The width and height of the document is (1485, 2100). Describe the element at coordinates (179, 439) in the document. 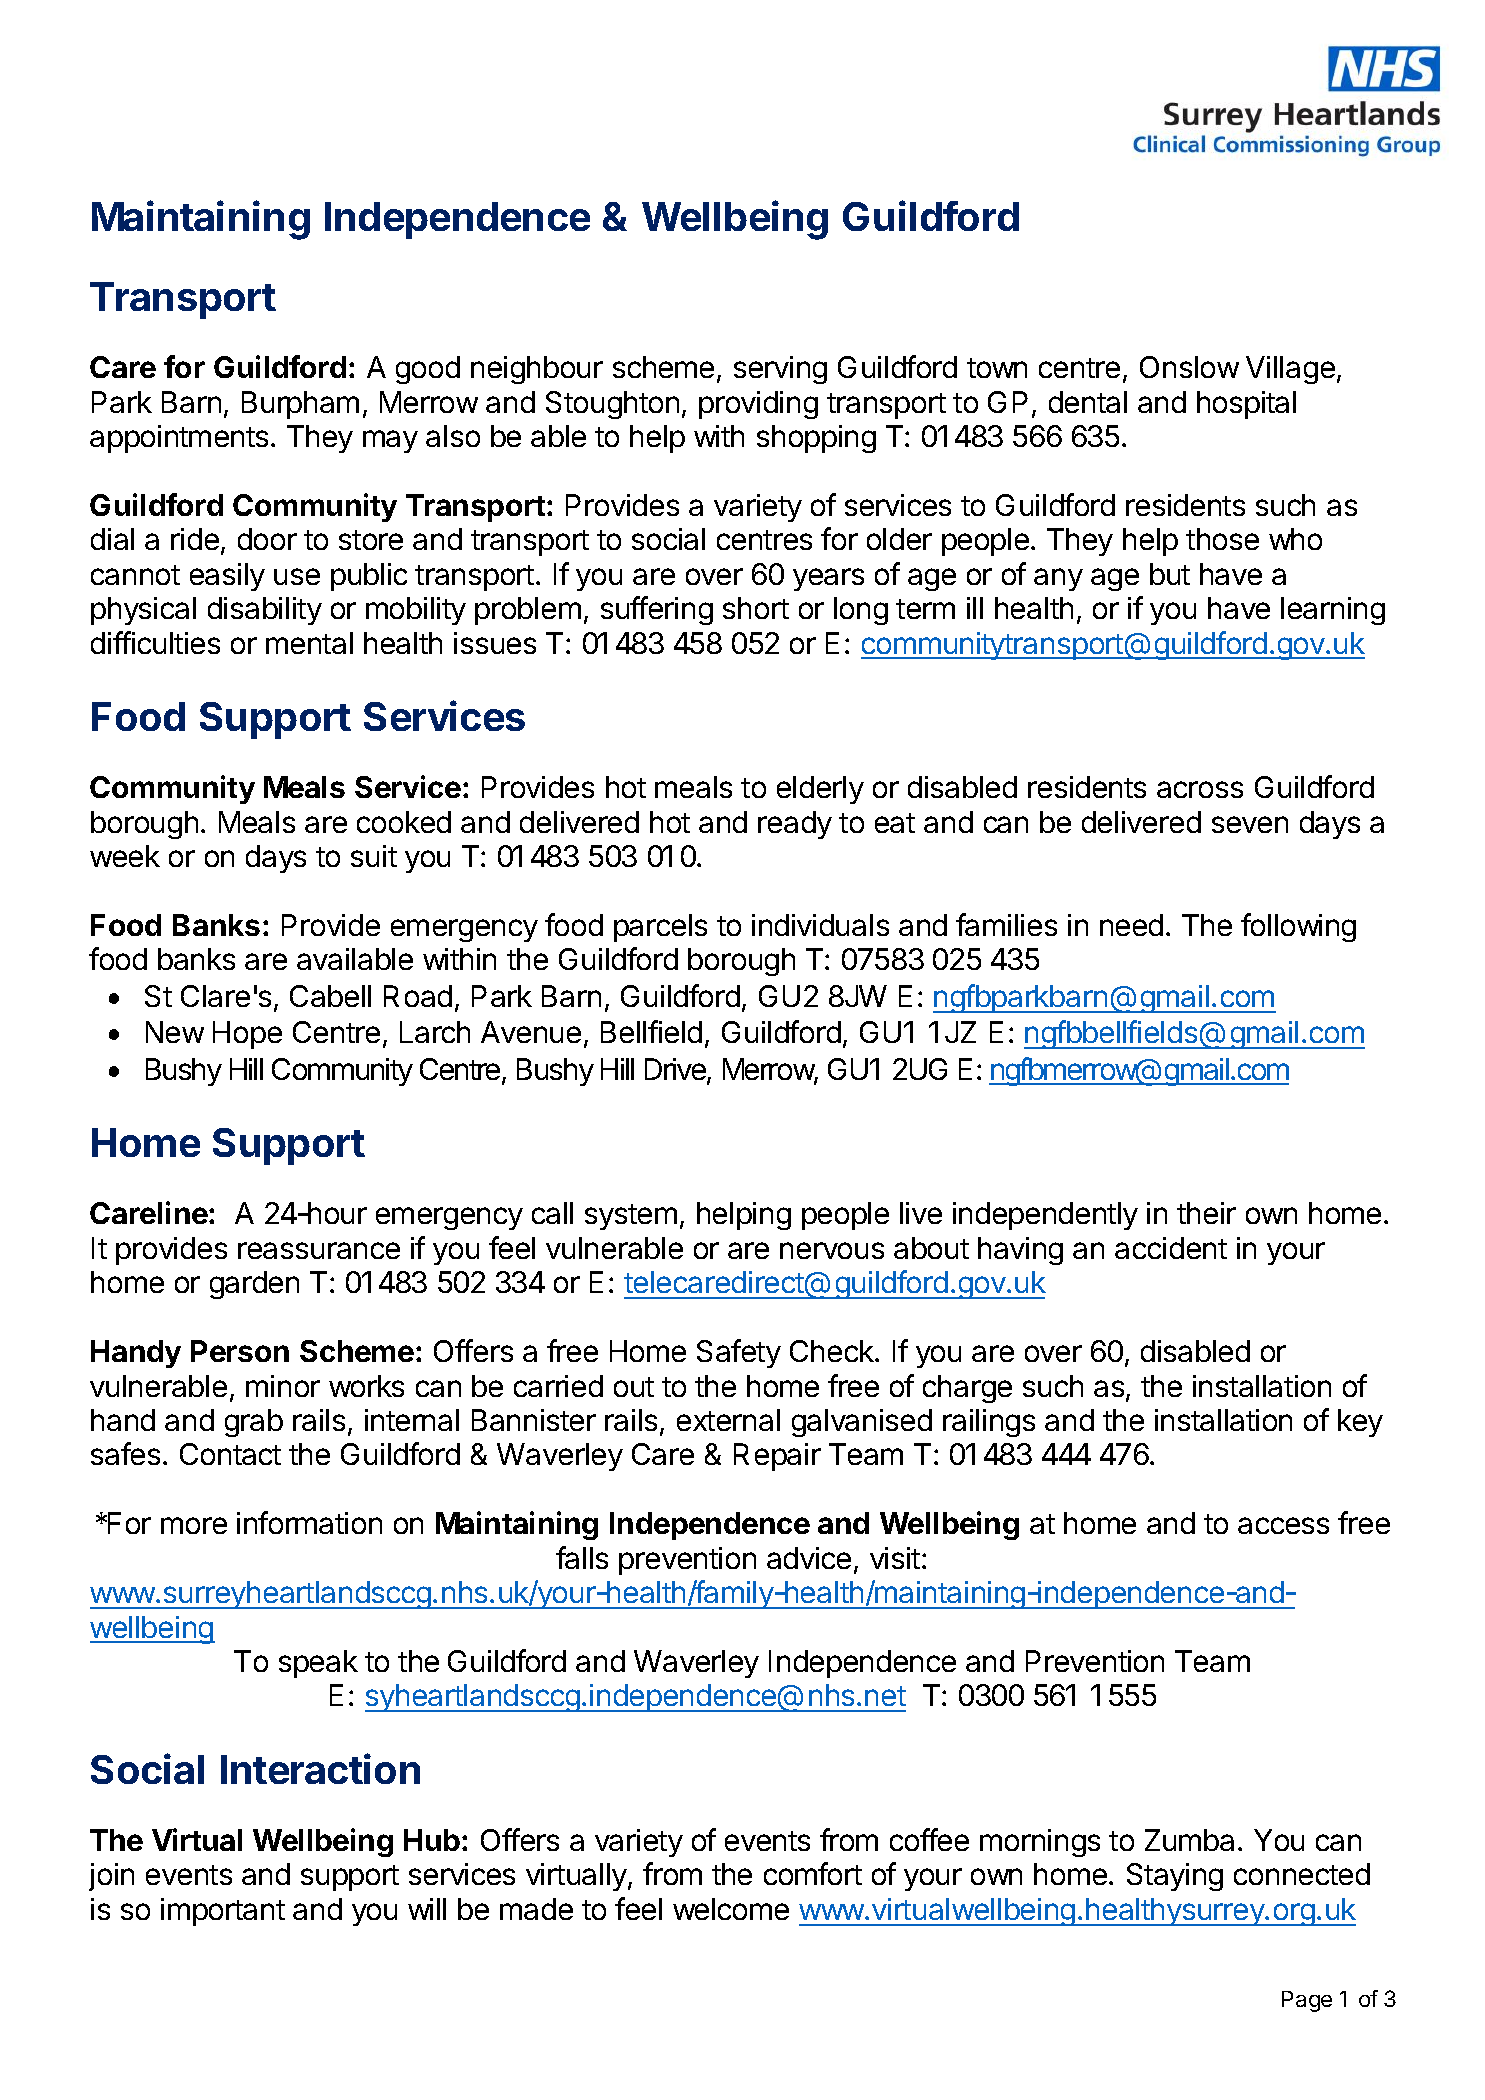

I see `appointments` at that location.
